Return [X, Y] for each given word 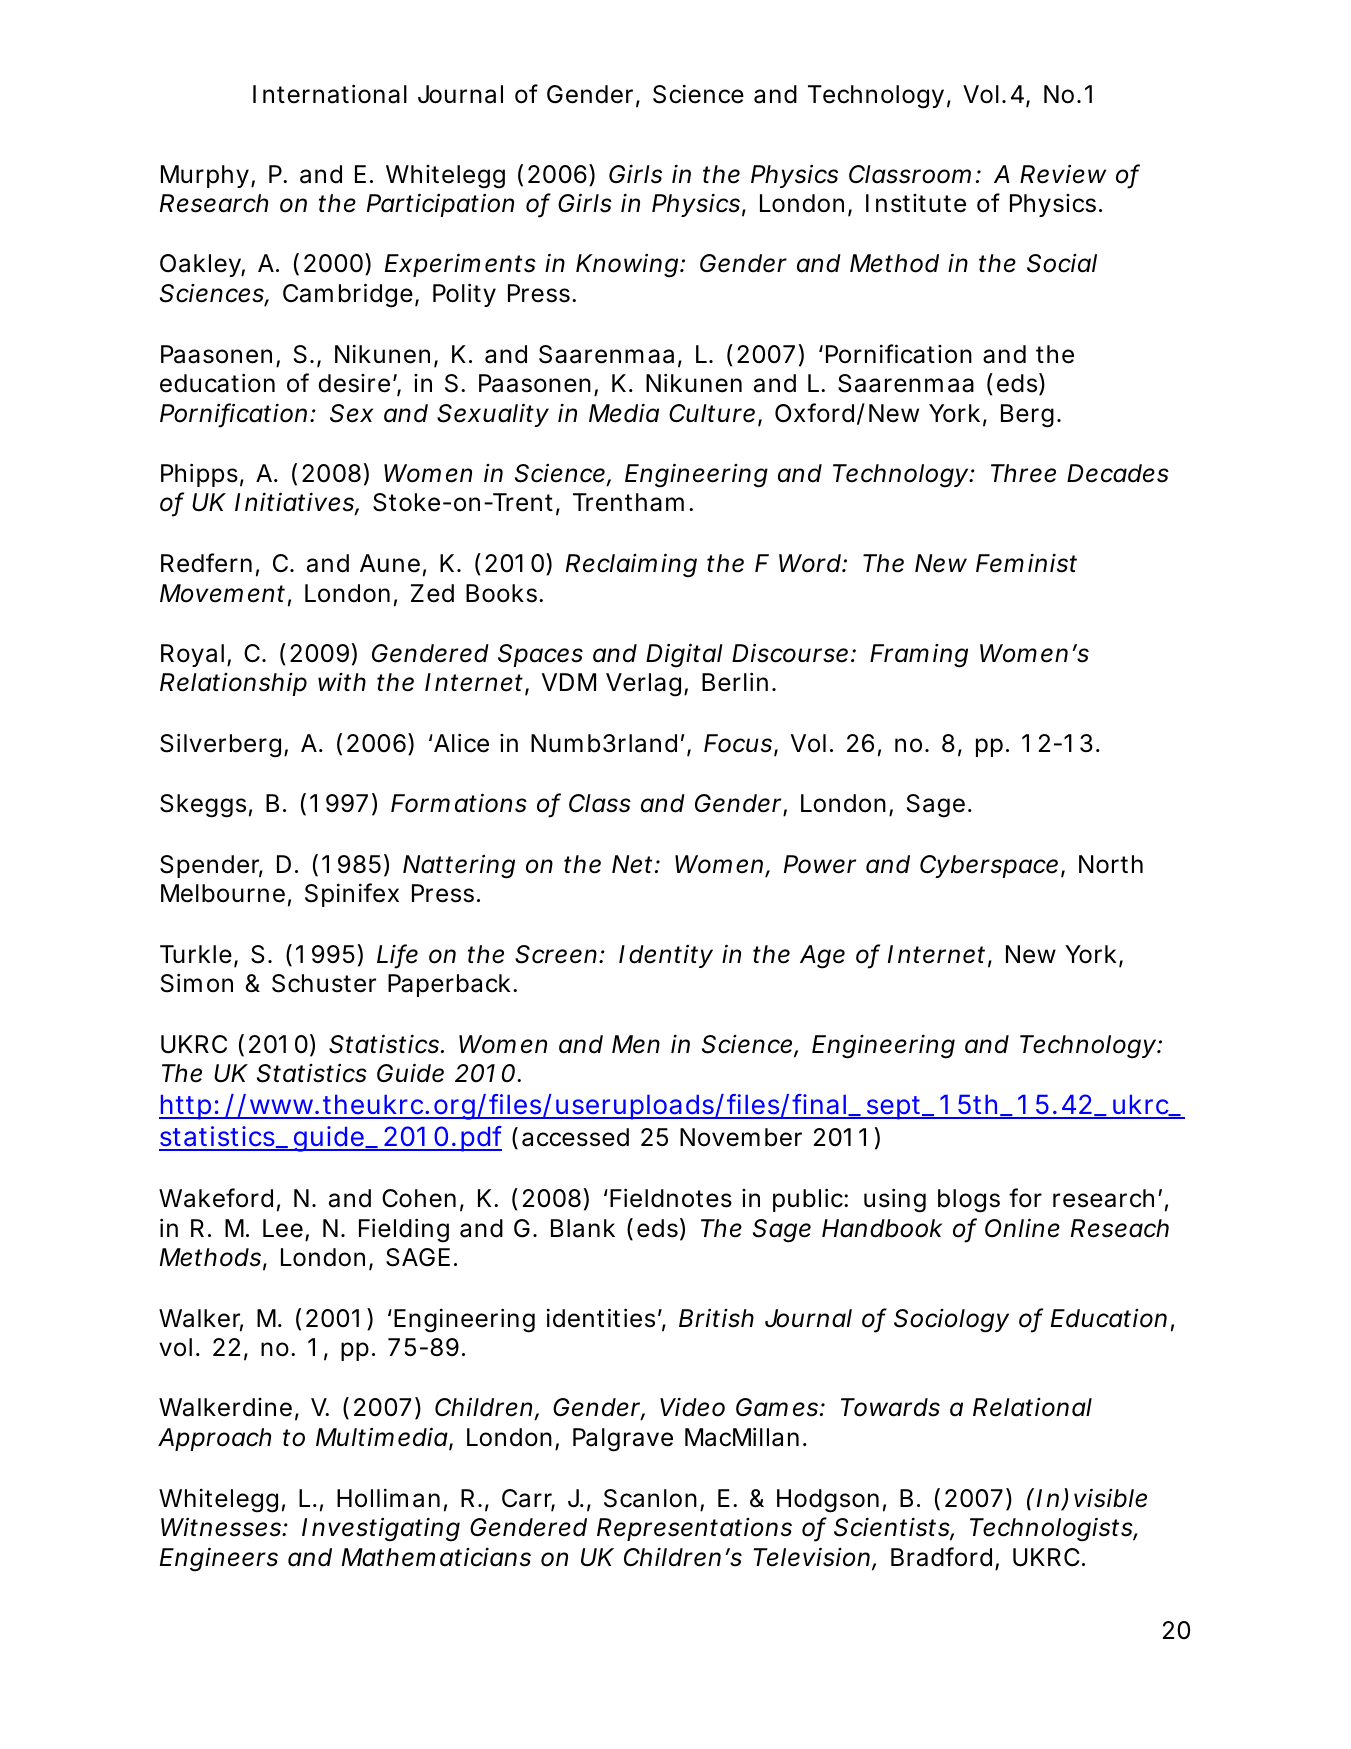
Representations [694, 1529]
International [330, 94]
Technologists [1054, 1529]
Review [1063, 174]
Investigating [381, 1529]
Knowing [629, 266]
